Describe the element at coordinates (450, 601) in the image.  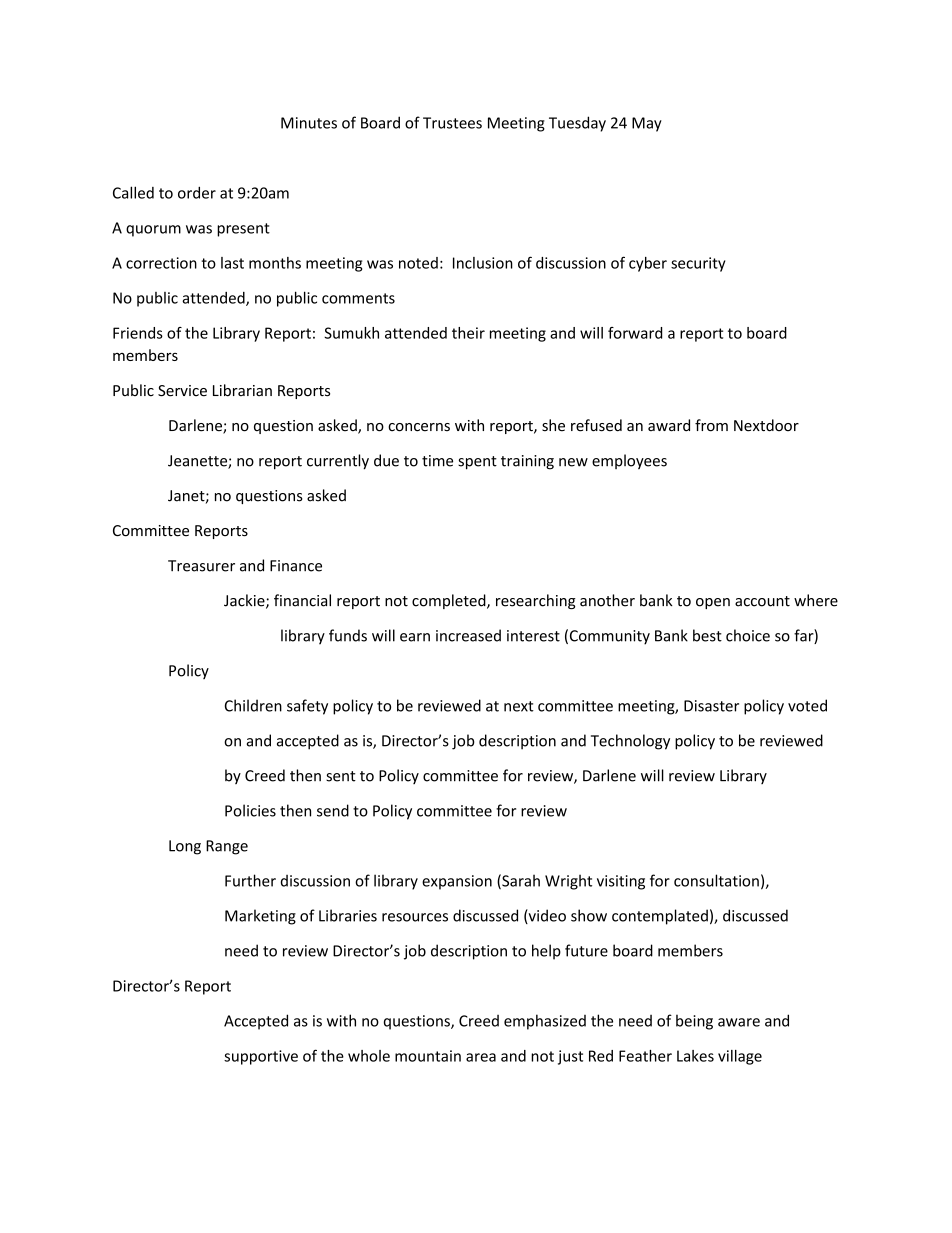
I see `completed` at that location.
